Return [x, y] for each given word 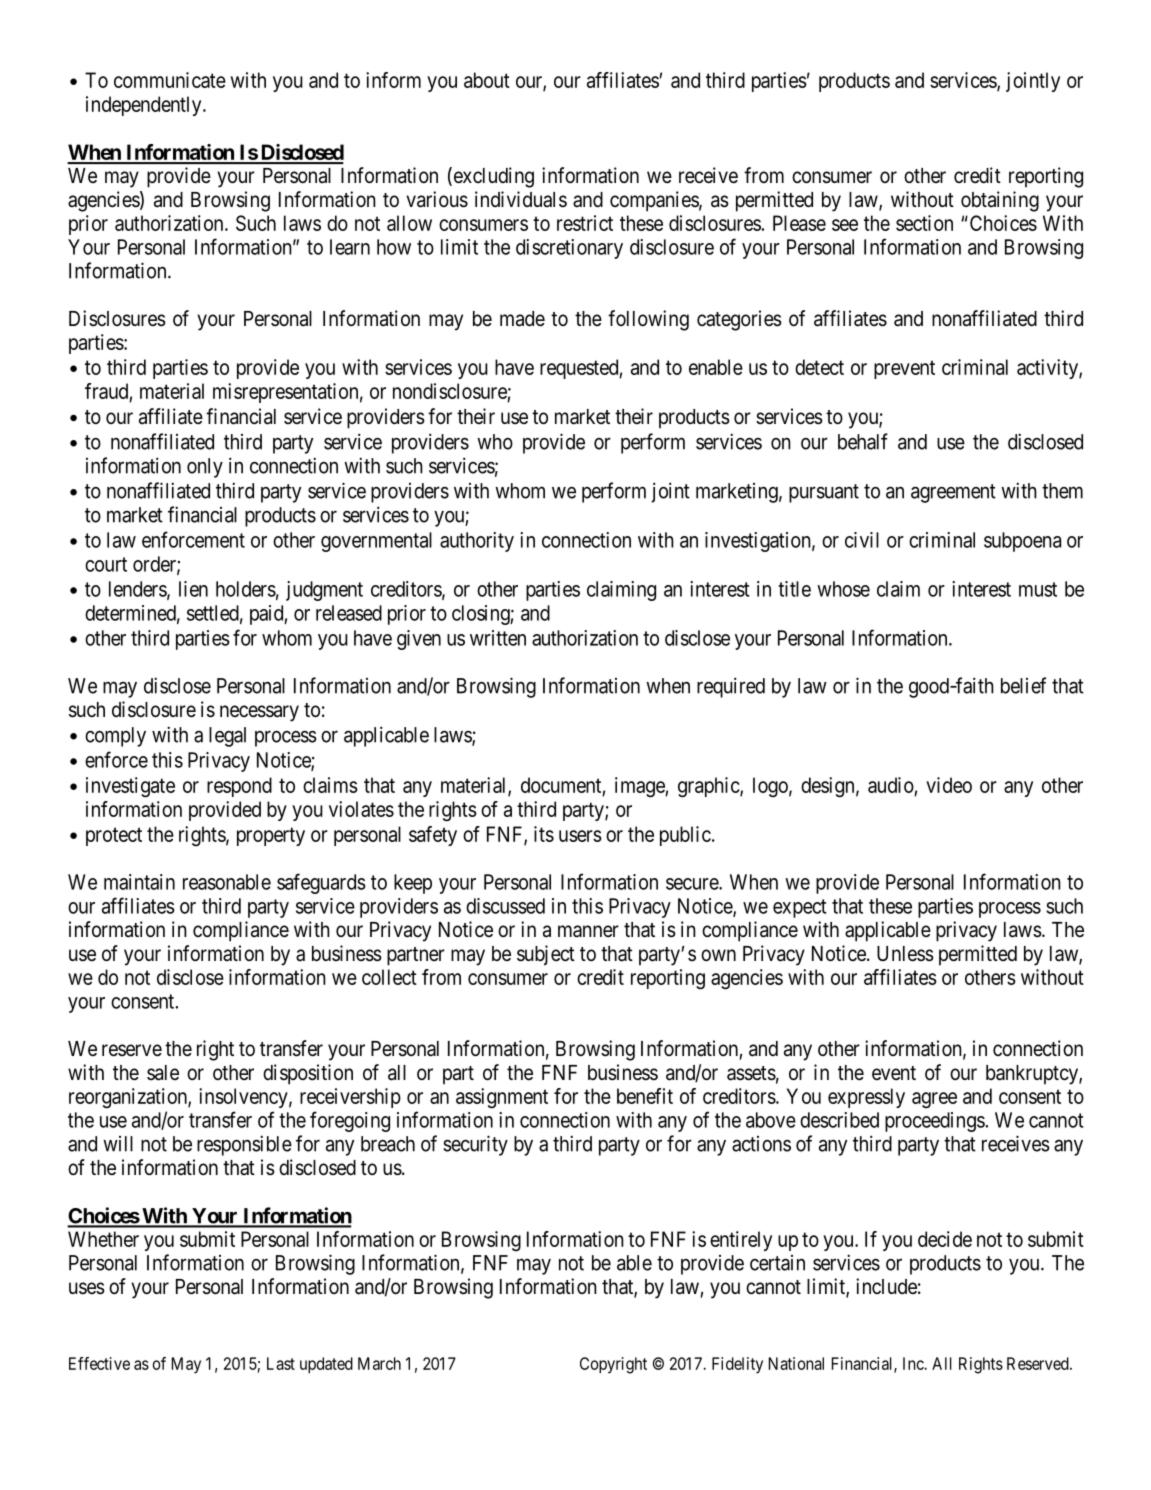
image [640, 787]
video [949, 785]
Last [281, 1363]
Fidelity [737, 1365]
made [522, 319]
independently [145, 106]
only [205, 468]
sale [163, 1073]
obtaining [1000, 201]
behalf [863, 441]
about [487, 80]
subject [546, 955]
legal [227, 737]
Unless [905, 954]
